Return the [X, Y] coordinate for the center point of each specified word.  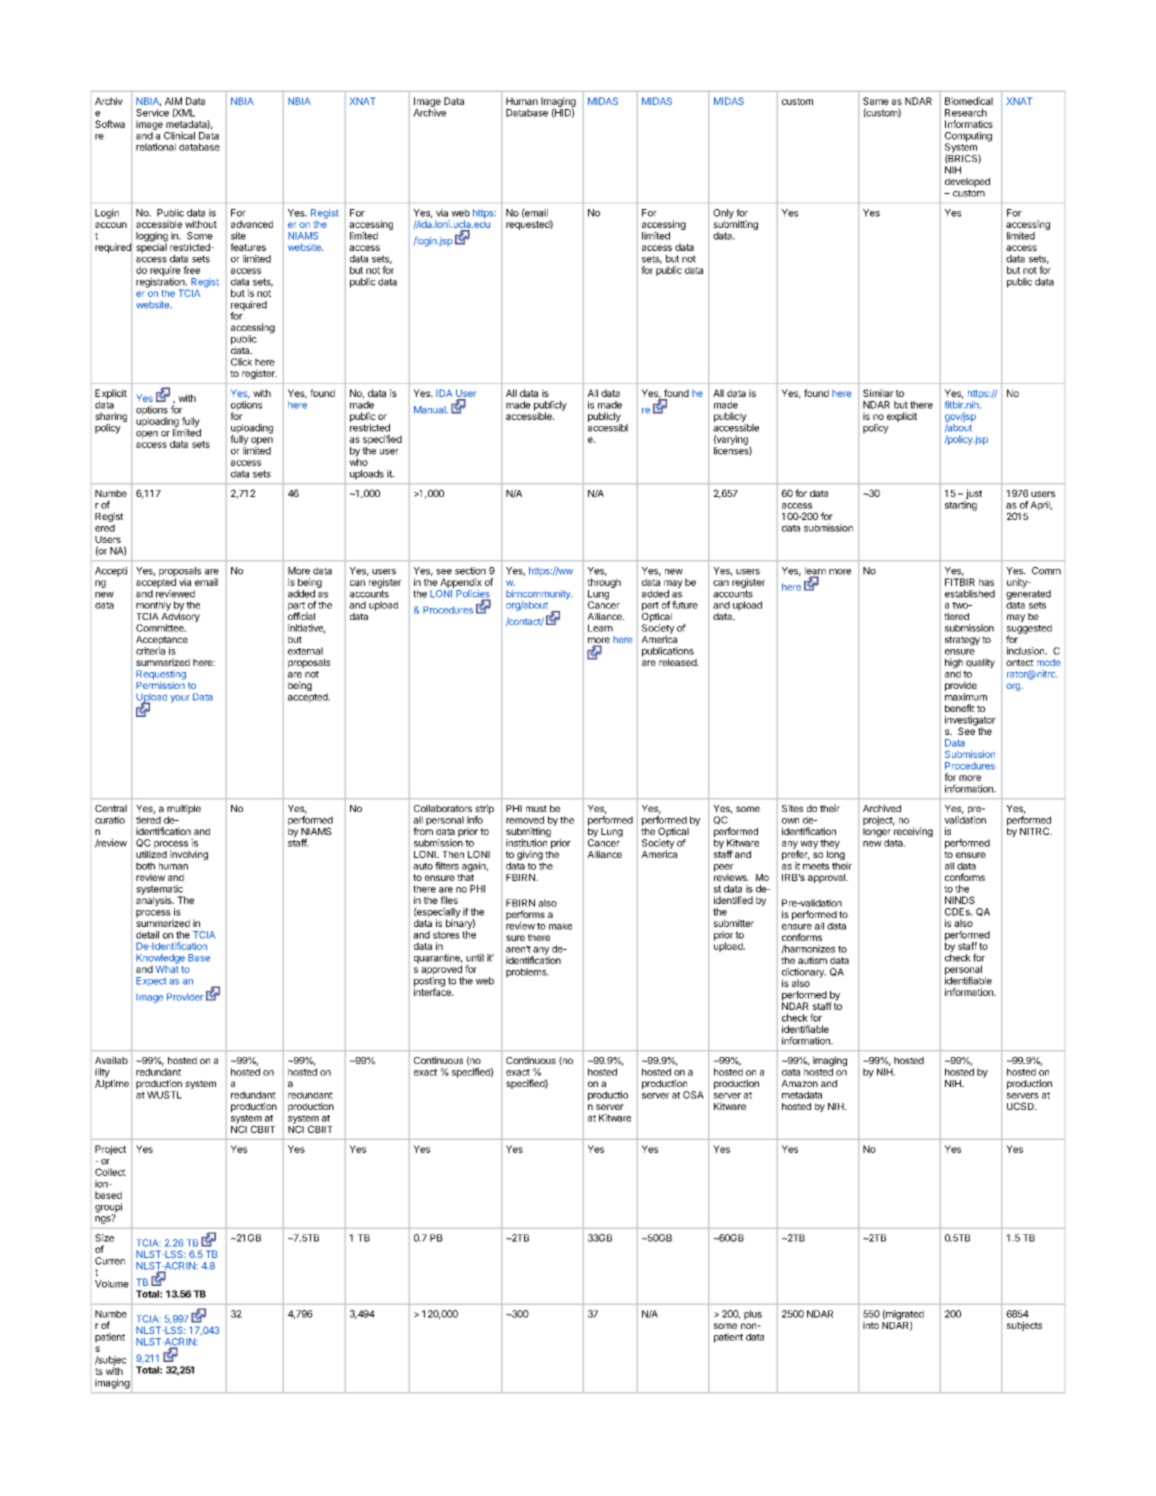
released [678, 662]
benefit [960, 708]
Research [966, 113]
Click [241, 362]
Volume [112, 1284]
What [167, 968]
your [180, 699]
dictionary [804, 974]
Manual [431, 410]
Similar [878, 393]
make [560, 926]
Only [723, 215]
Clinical [179, 136]
